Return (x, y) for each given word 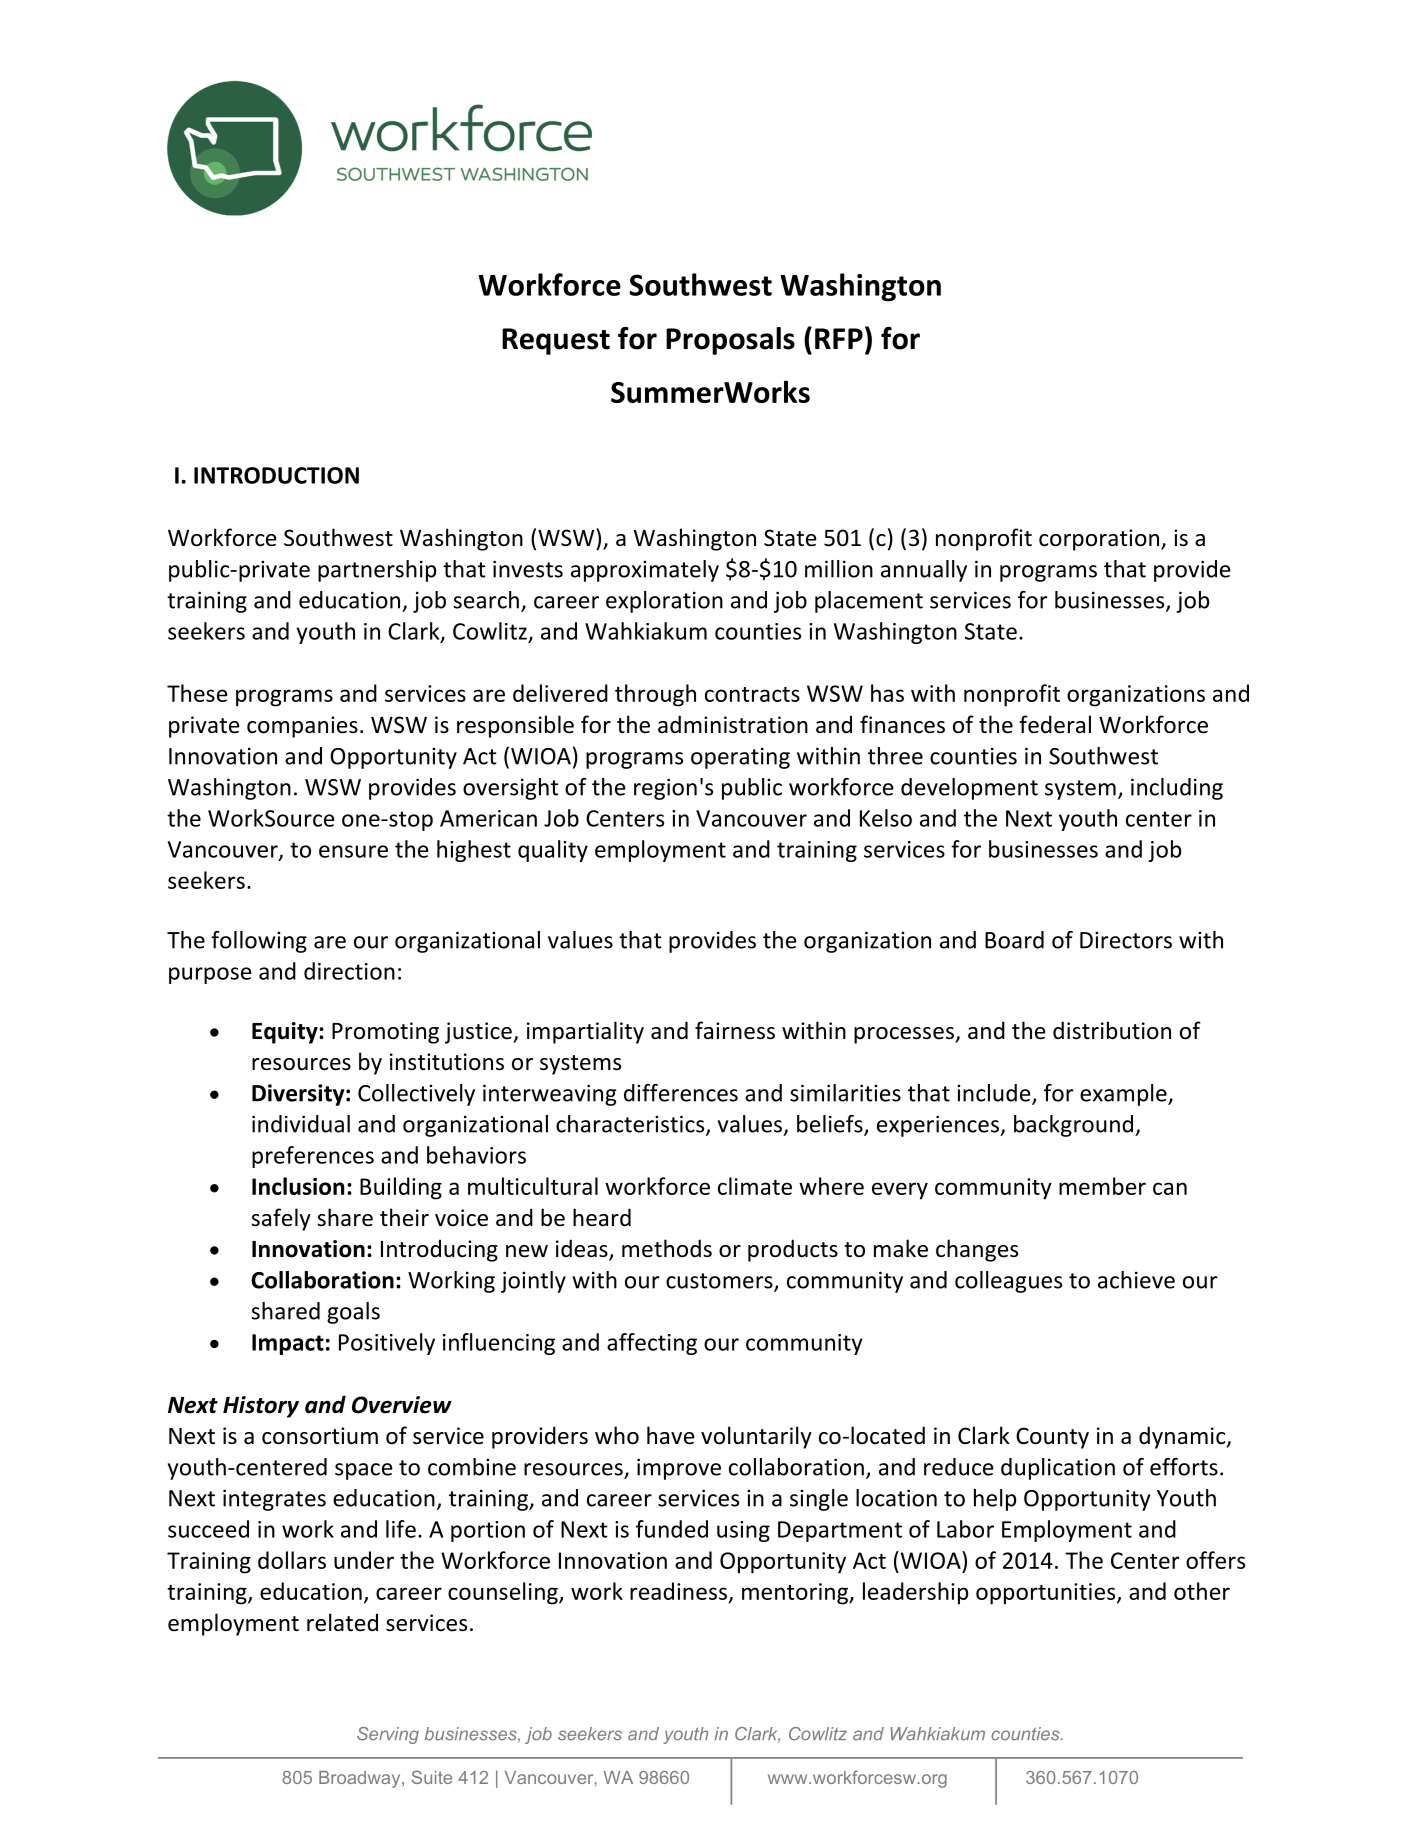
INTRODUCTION (276, 475)
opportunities (1047, 1594)
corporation (1099, 540)
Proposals (730, 341)
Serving (388, 1735)
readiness (678, 1591)
